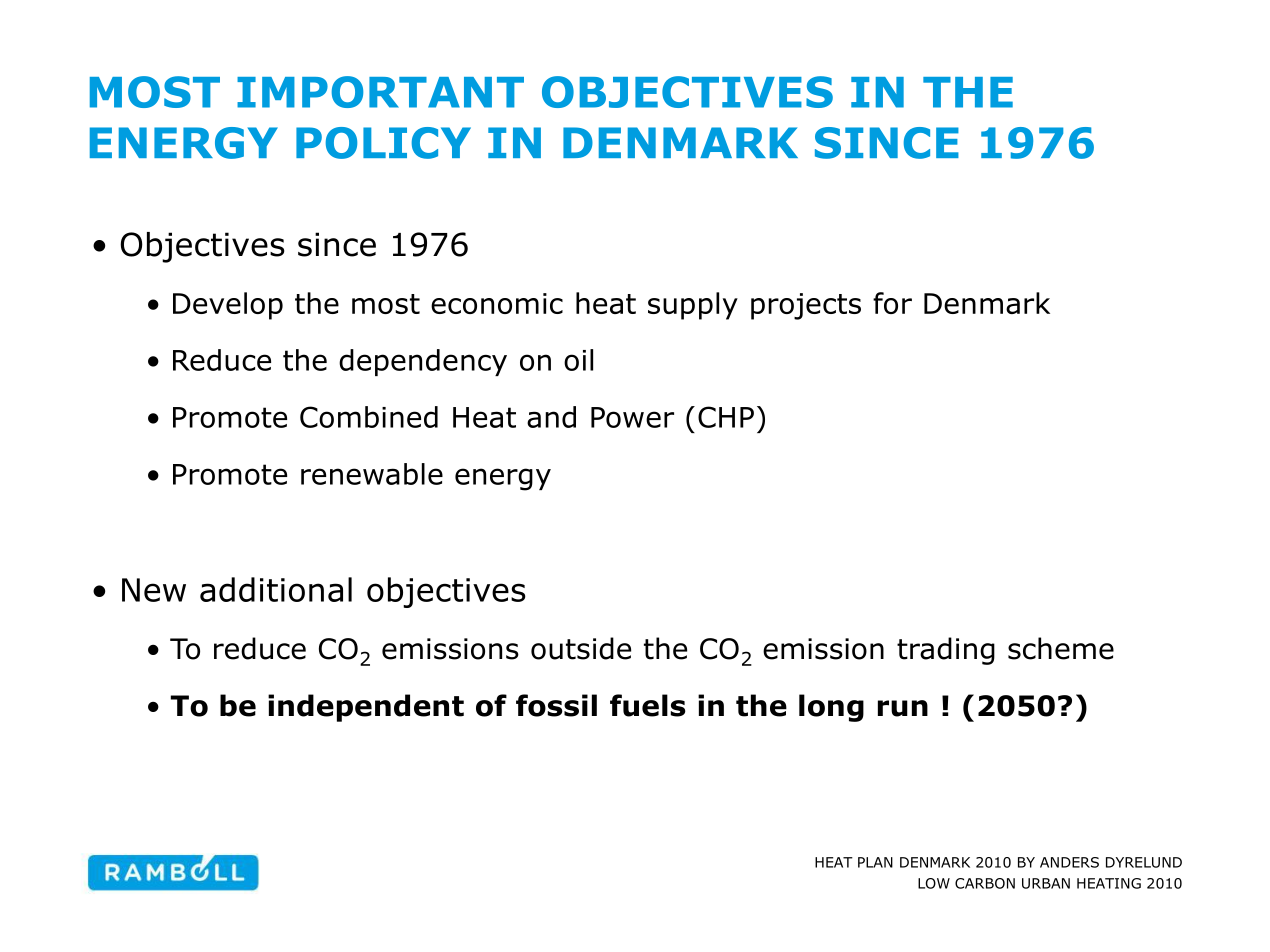  Describe the element at coordinates (366, 708) in the document. I see `independent` at that location.
